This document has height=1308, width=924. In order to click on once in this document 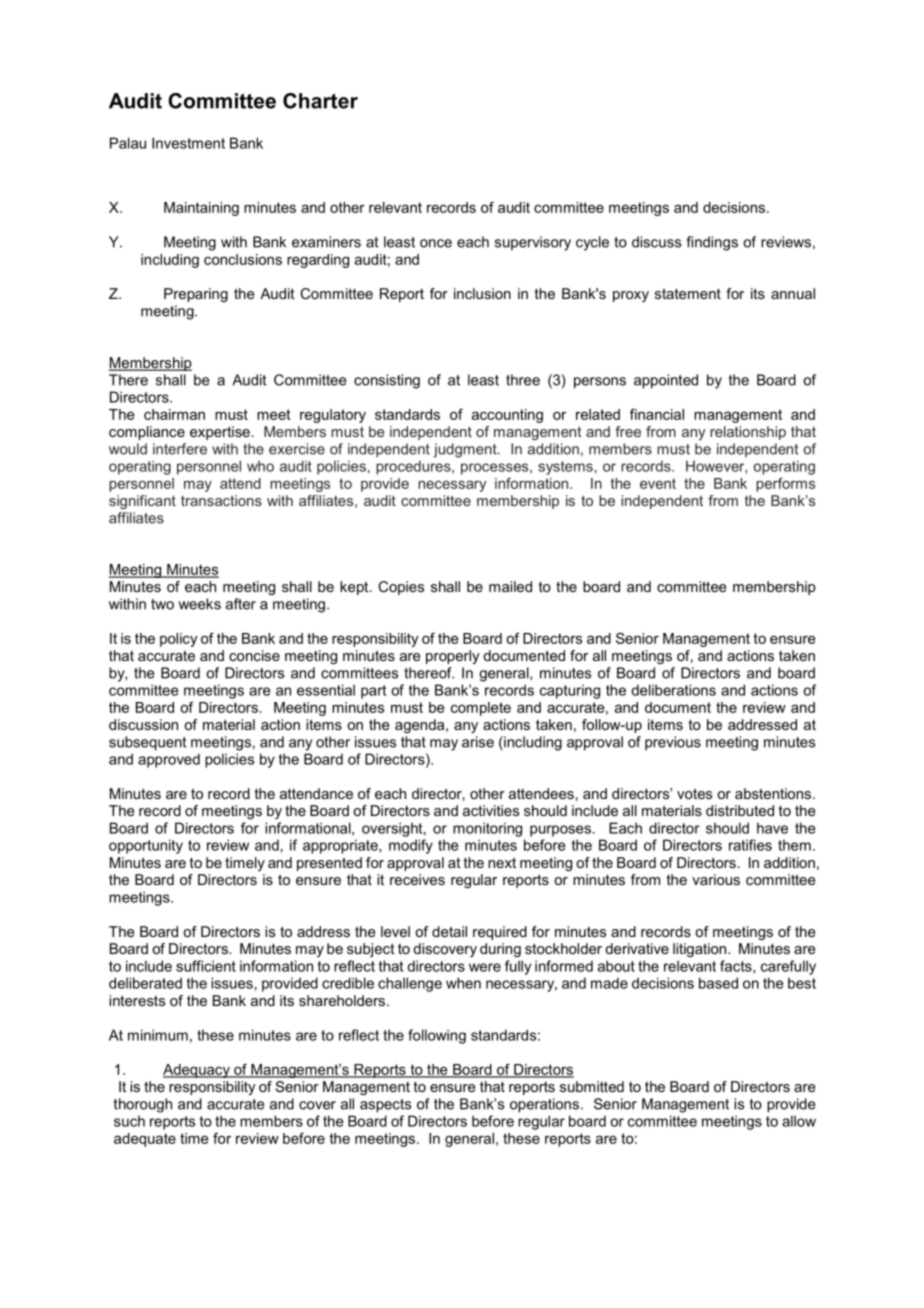, I will do `click(436, 243)`.
